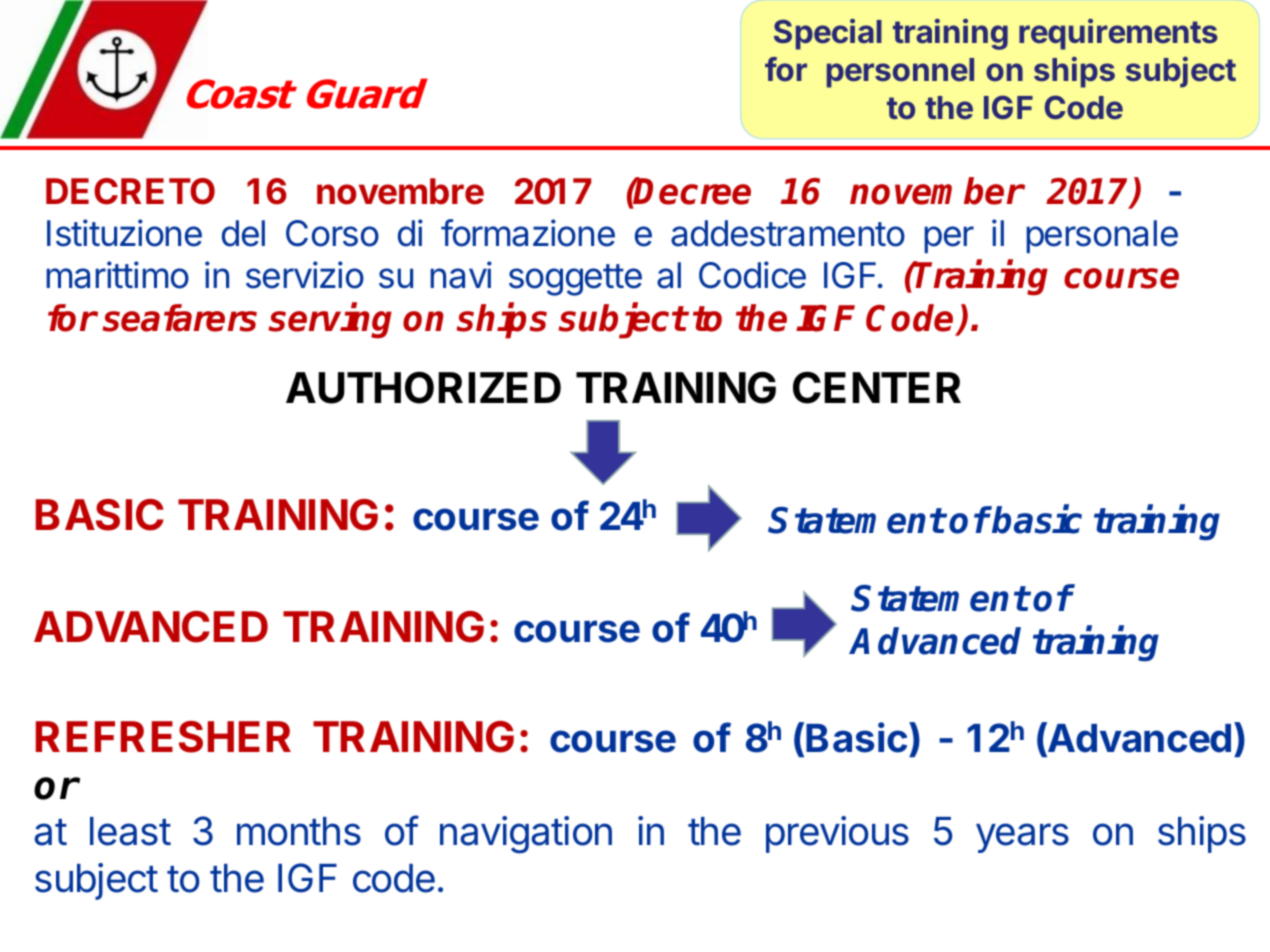 This document has height=952, width=1270. I want to click on serving, so click(330, 321).
